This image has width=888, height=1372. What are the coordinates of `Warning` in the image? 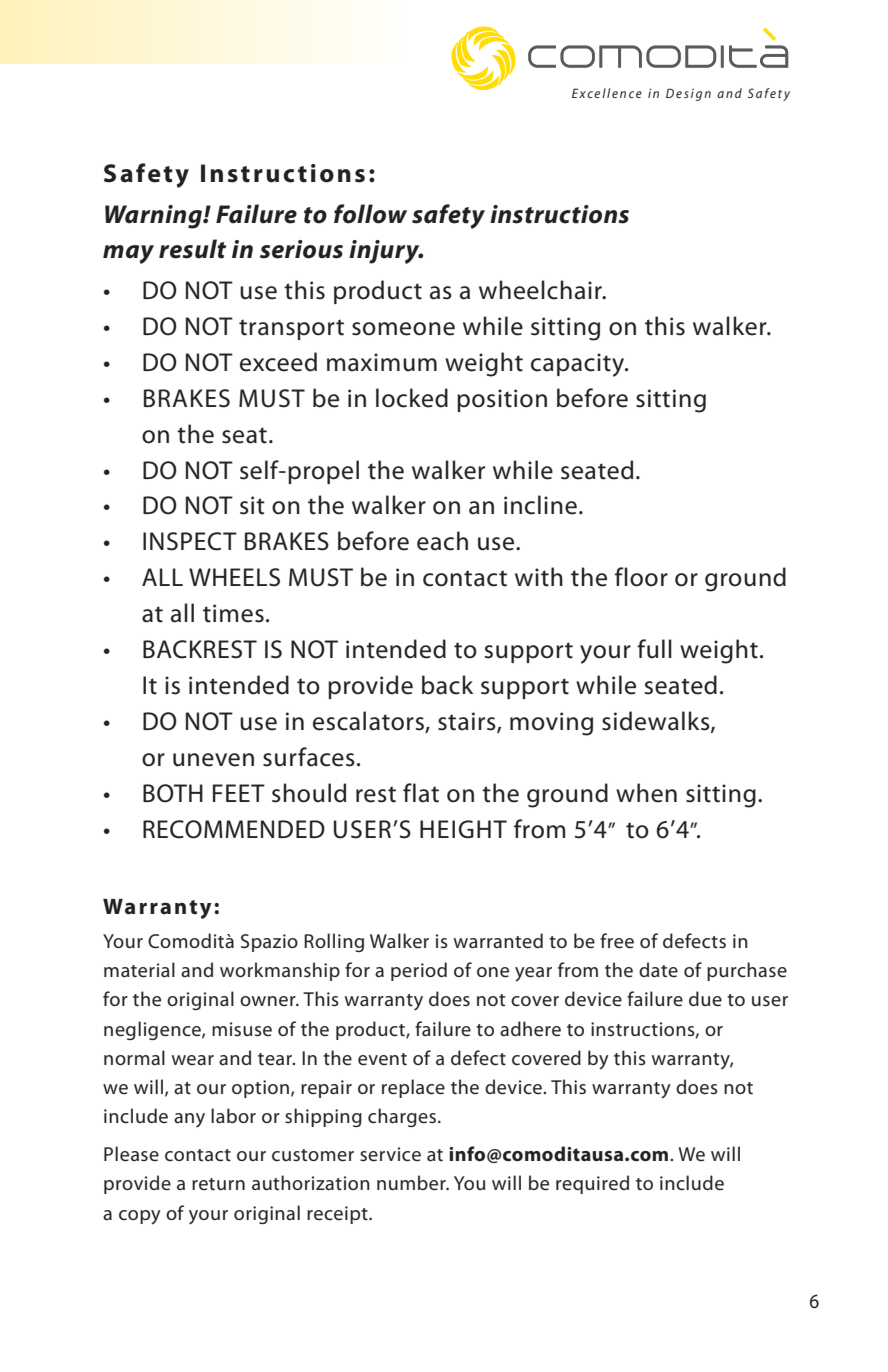 It's located at (154, 217).
